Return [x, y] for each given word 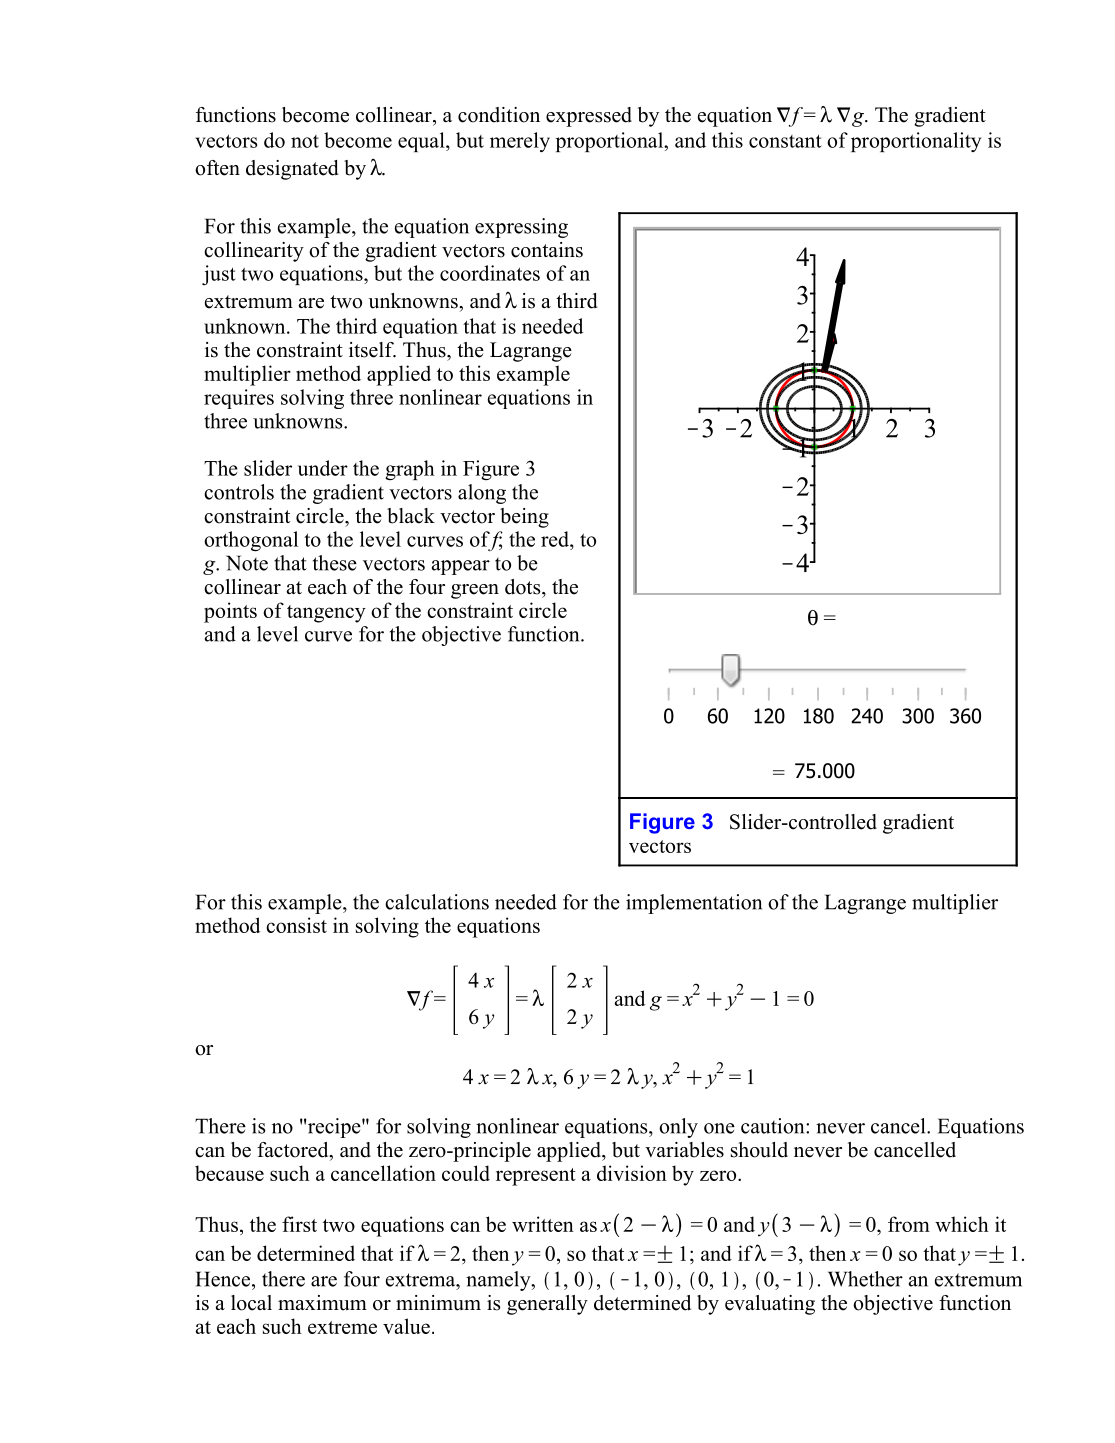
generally [547, 1305]
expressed [589, 117]
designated [292, 170]
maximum [322, 1303]
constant [785, 141]
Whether [865, 1279]
